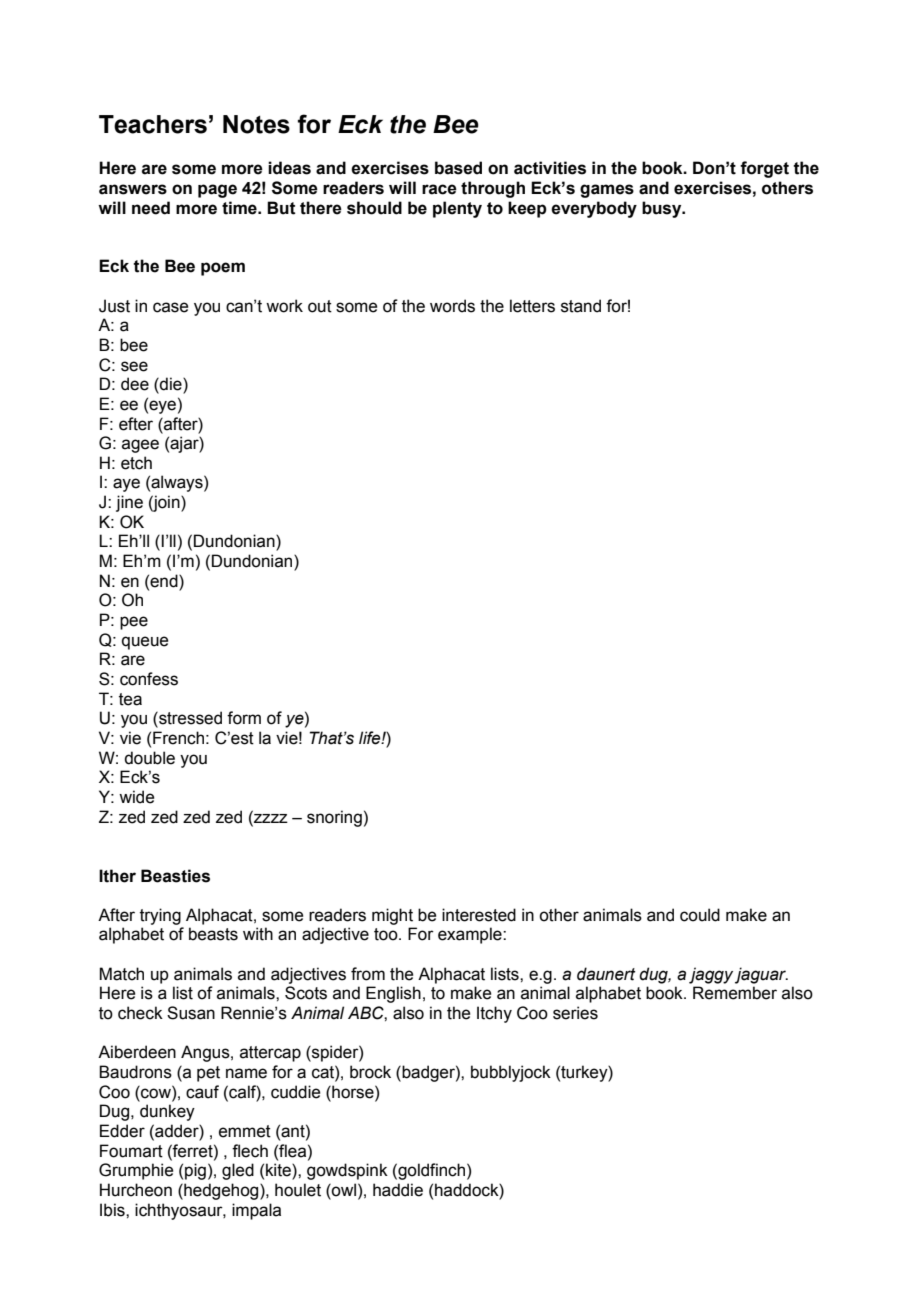  What do you see at coordinates (195, 1171) in the page?
I see `pig` at bounding box center [195, 1171].
